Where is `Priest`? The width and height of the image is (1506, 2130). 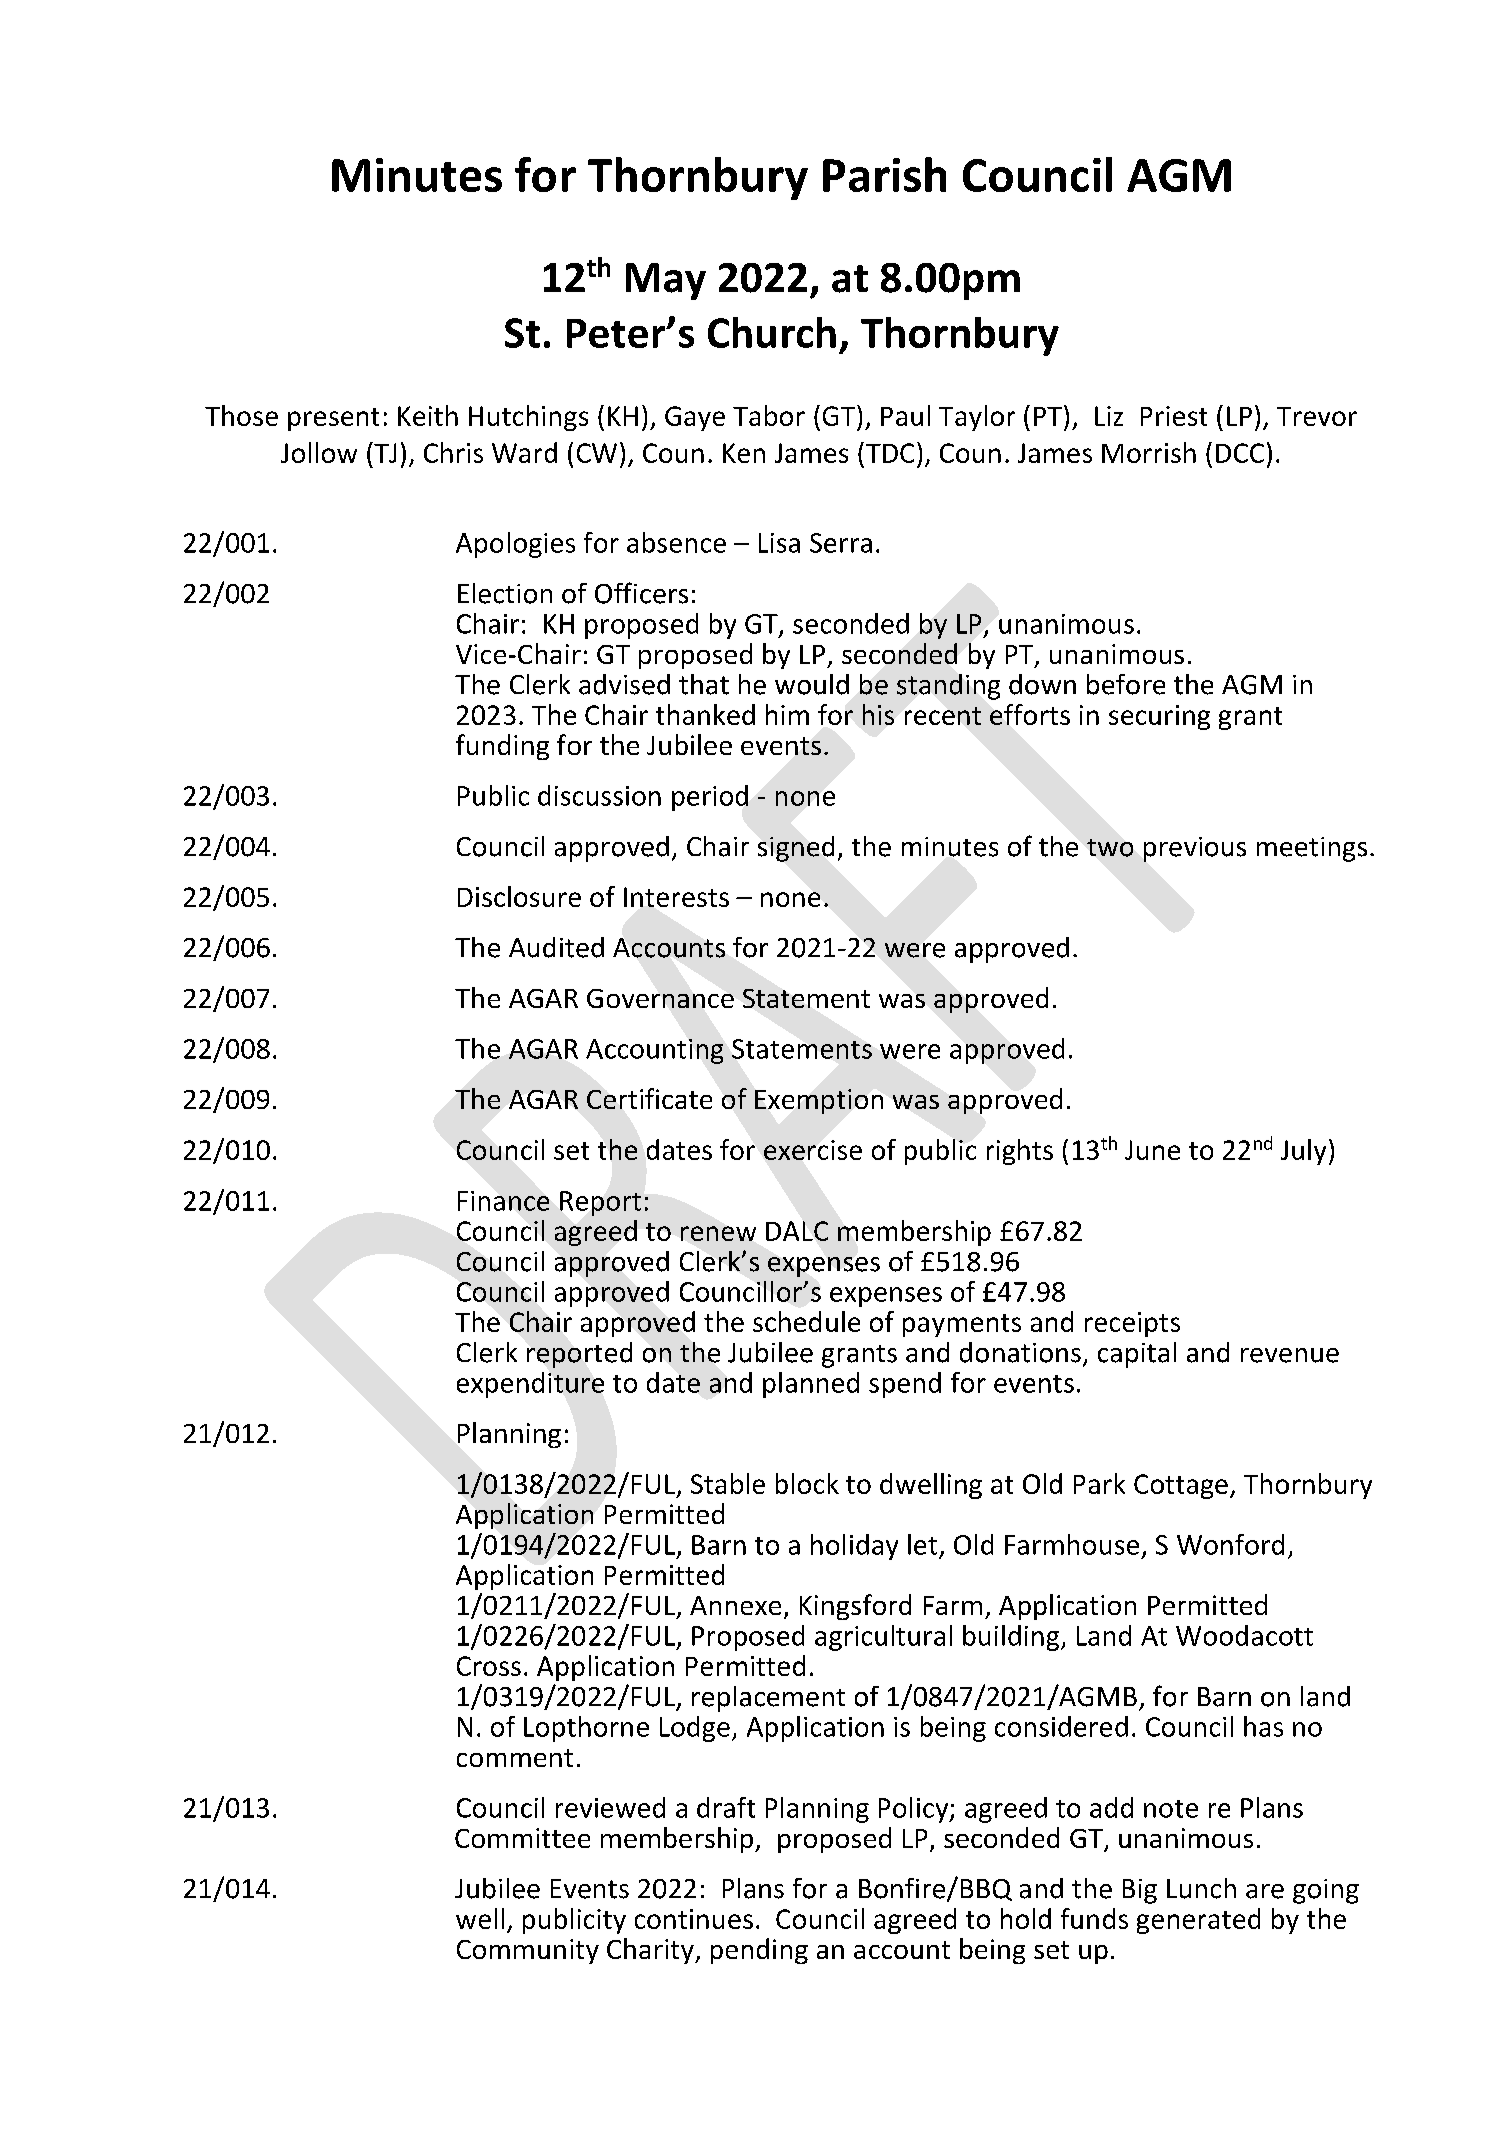 Priest is located at coordinates (1174, 416).
